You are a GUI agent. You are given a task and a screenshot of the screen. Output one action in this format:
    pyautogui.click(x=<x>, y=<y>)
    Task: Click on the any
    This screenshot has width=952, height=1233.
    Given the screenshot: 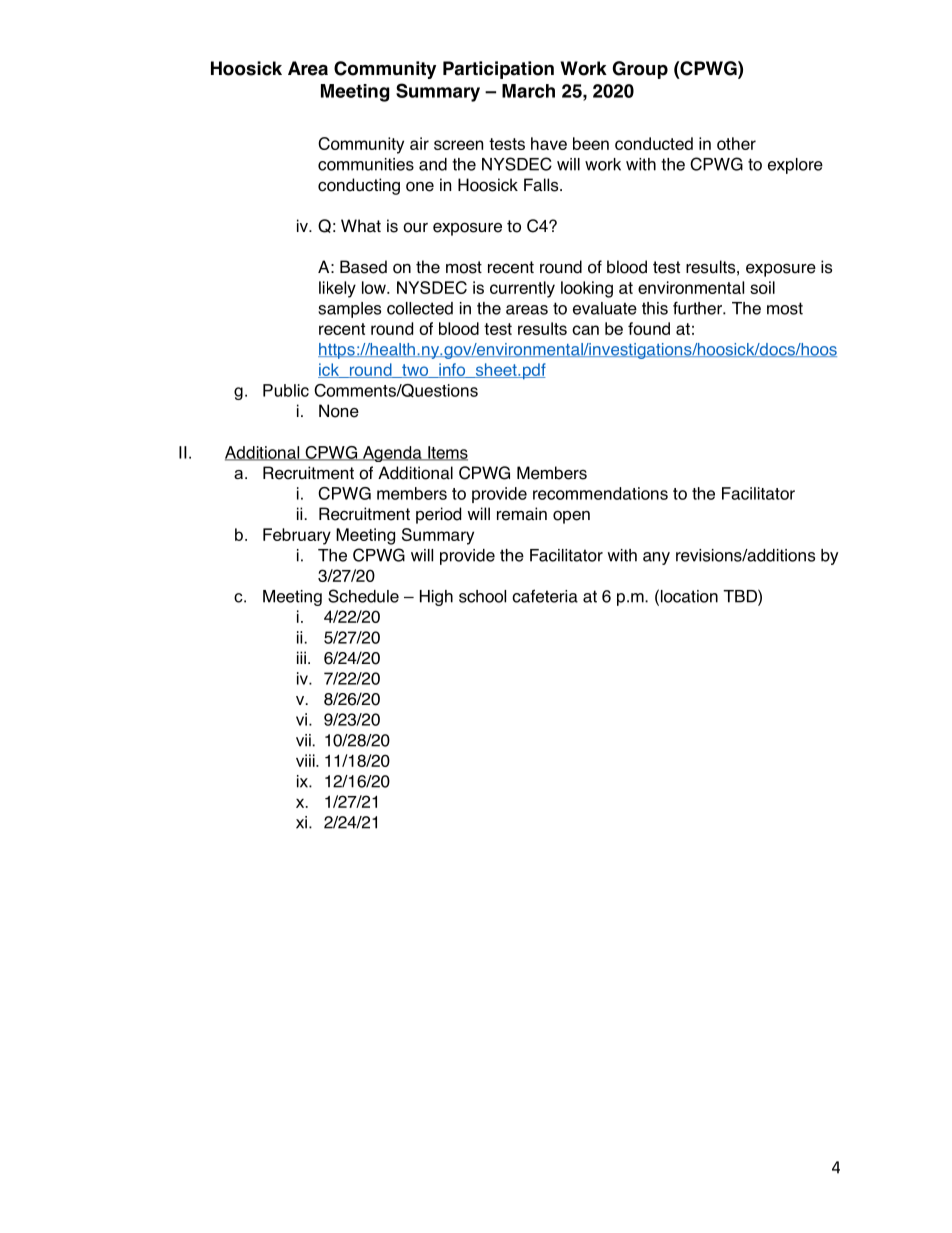 What is the action you would take?
    pyautogui.click(x=656, y=558)
